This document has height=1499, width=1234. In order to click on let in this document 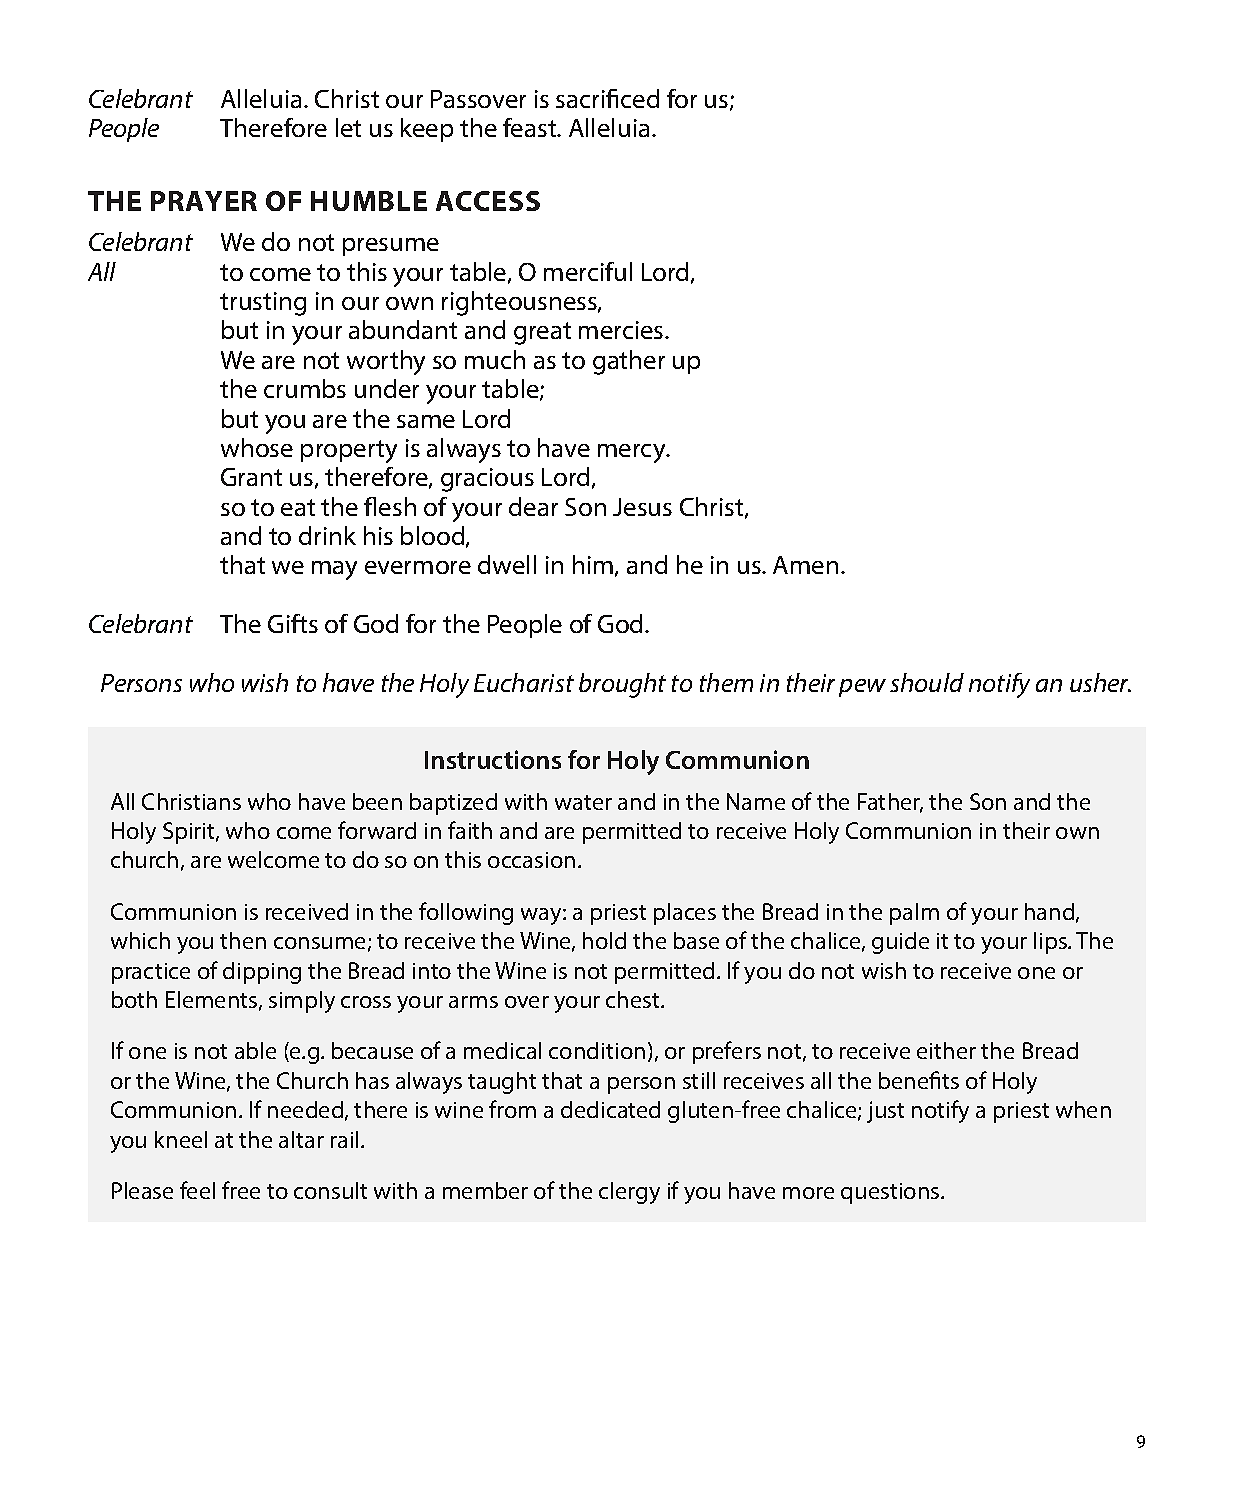, I will do `click(348, 127)`.
